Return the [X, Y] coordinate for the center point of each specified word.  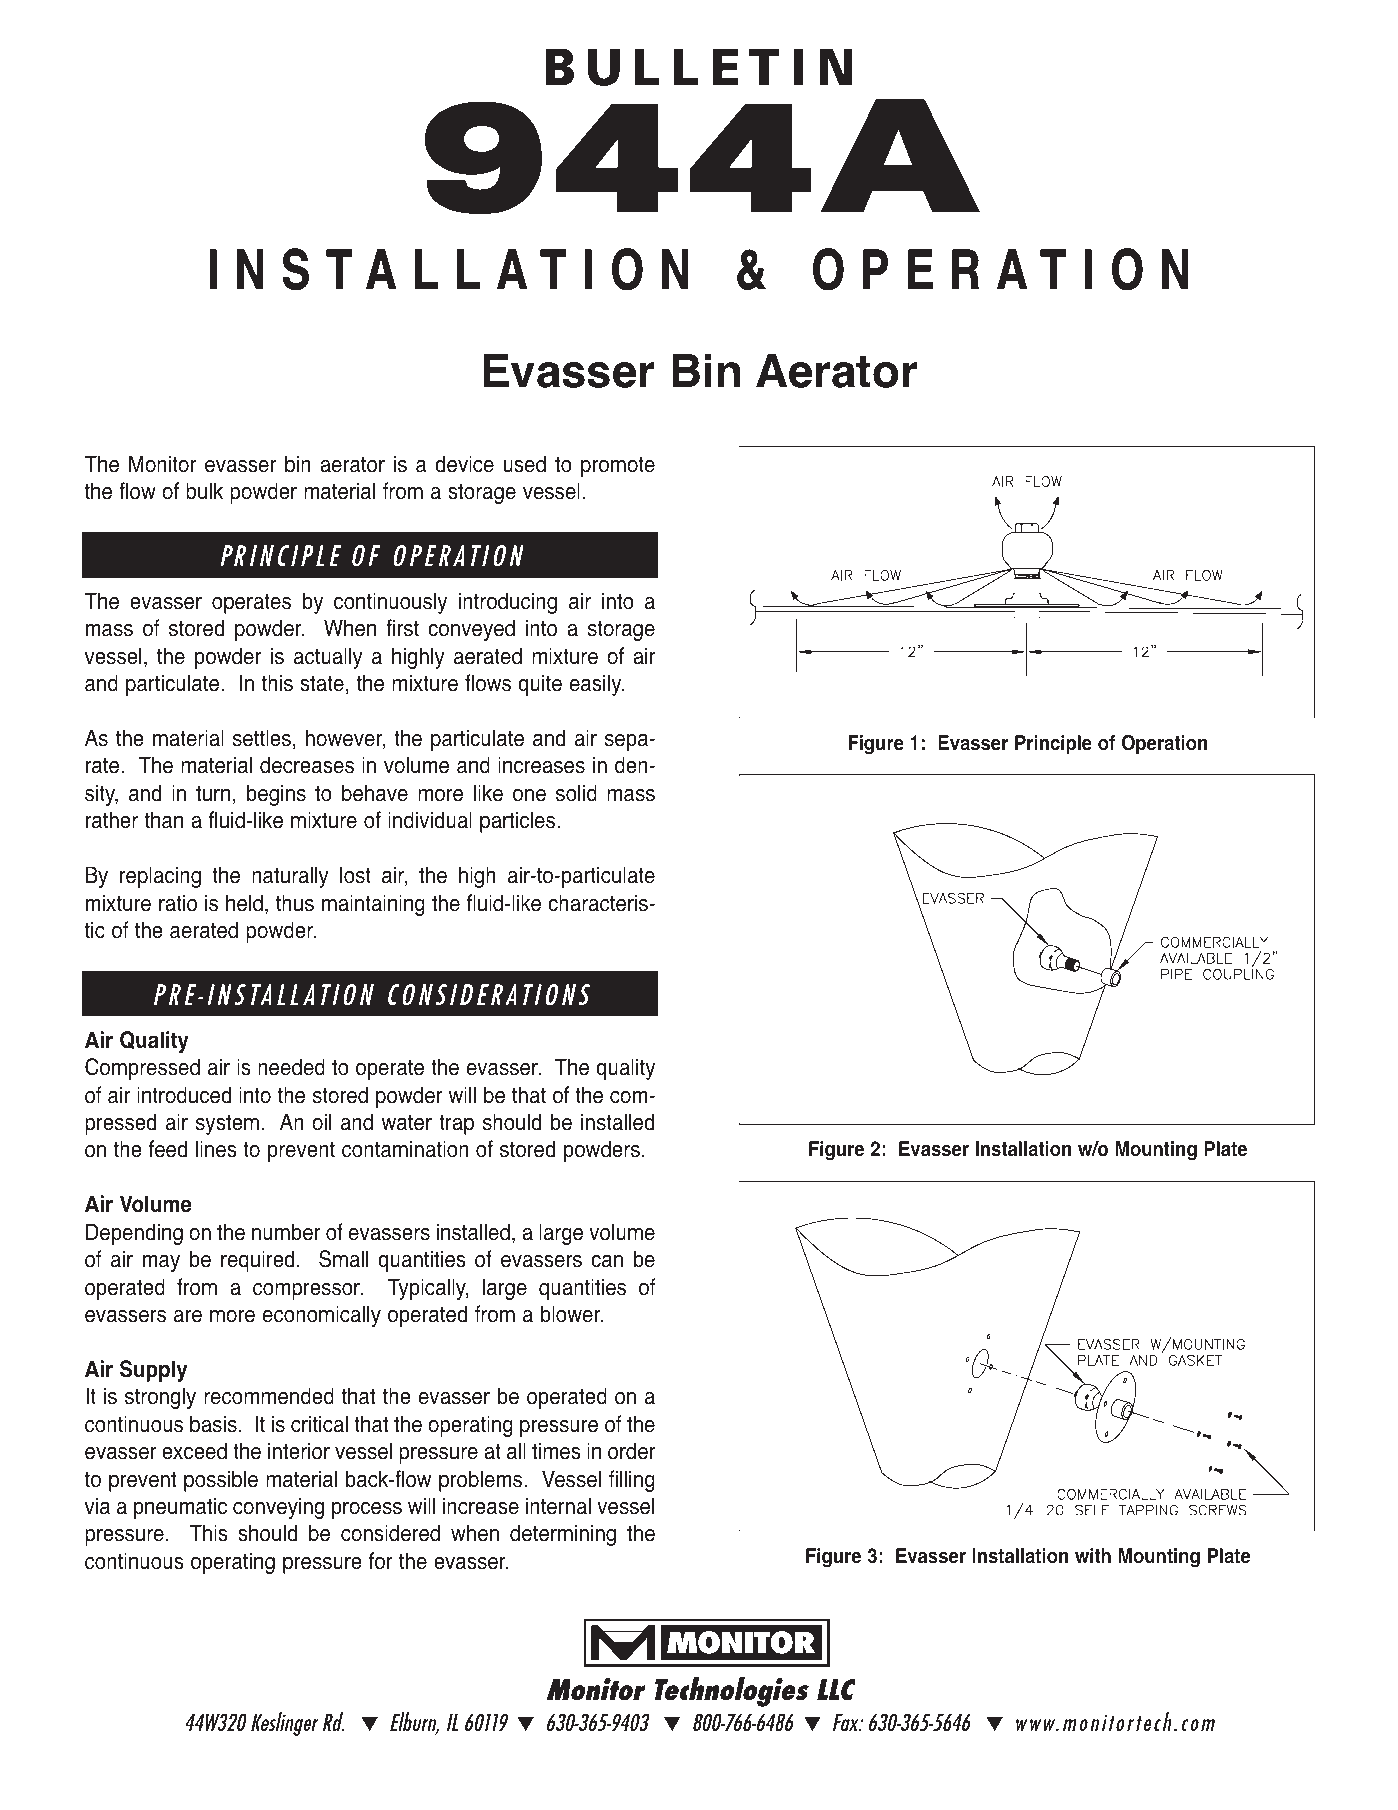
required [257, 1261]
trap [456, 1124]
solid [576, 793]
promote [618, 466]
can [607, 1261]
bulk [204, 491]
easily [596, 685]
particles [519, 822]
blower [572, 1314]
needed [291, 1067]
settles [262, 738]
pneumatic [180, 1508]
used [524, 464]
